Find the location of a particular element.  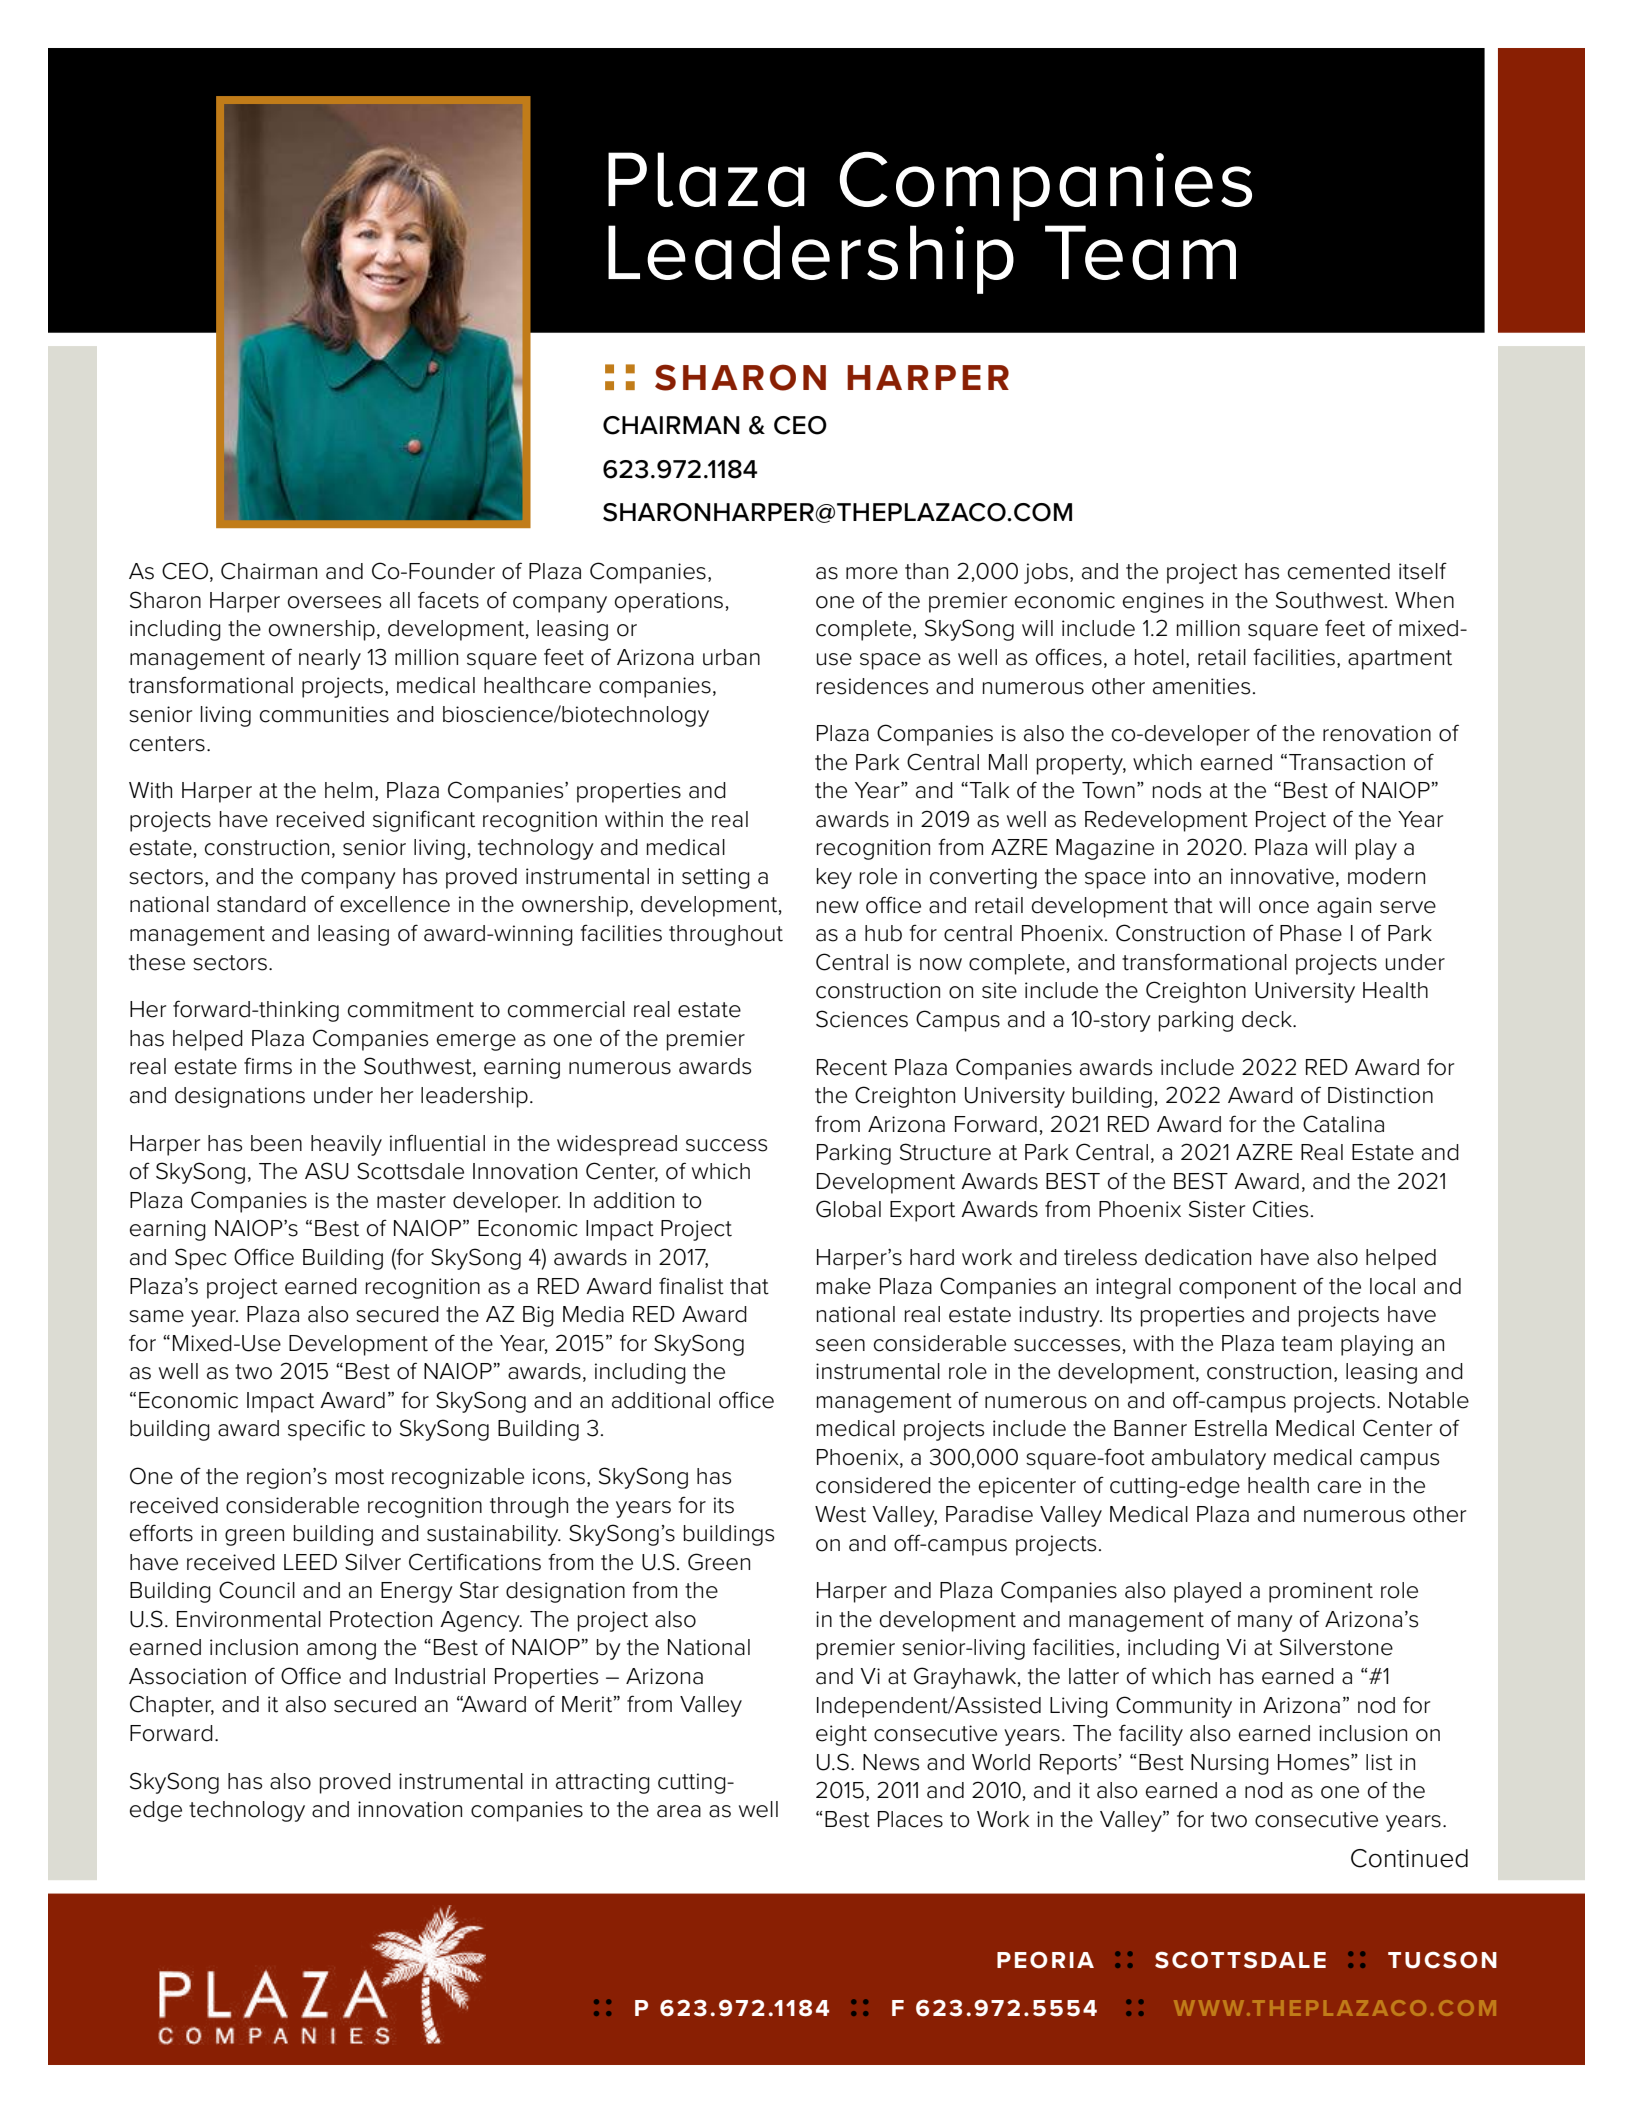

ambulatory is located at coordinates (1209, 1459).
